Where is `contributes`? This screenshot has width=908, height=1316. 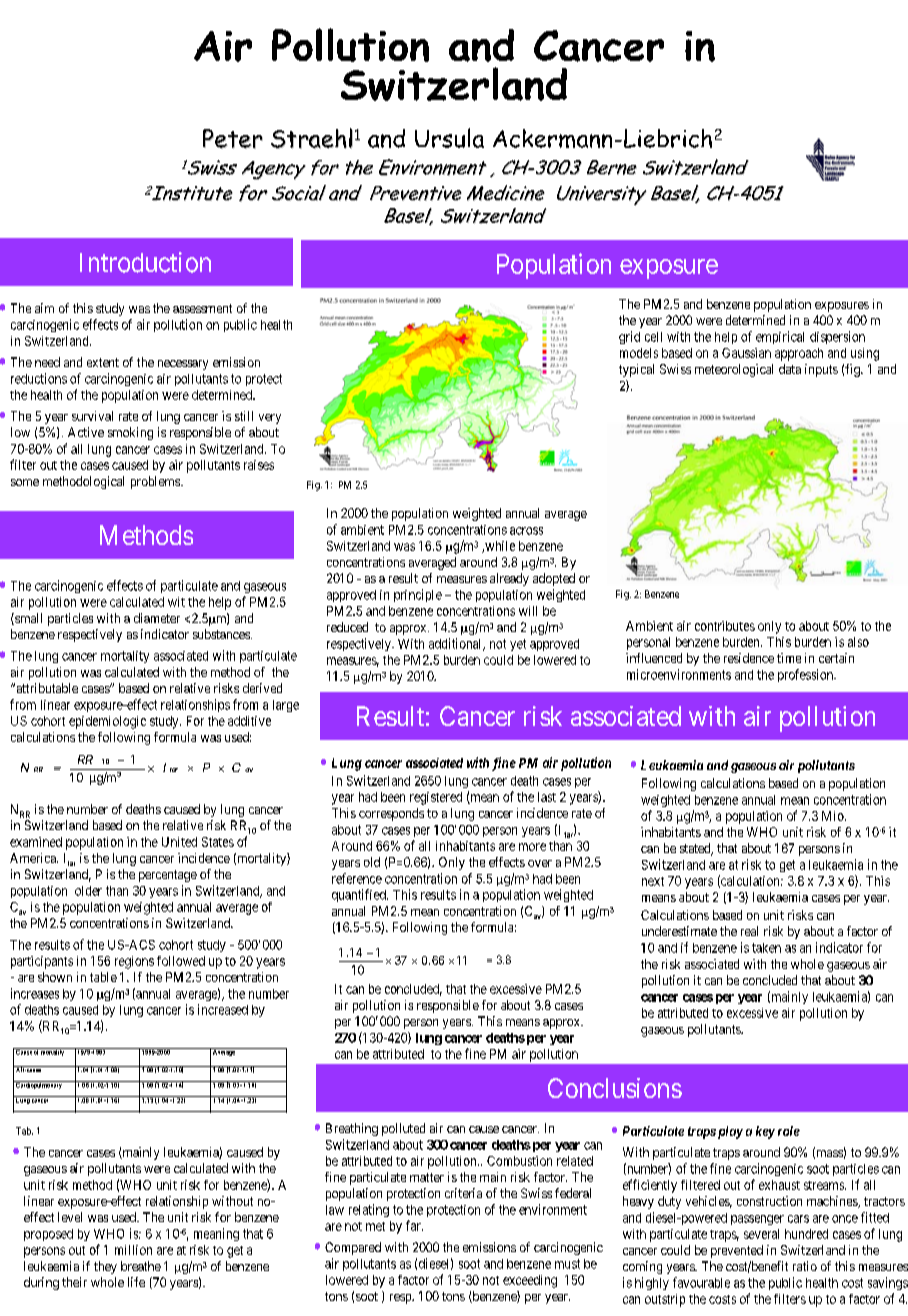 contributes is located at coordinates (725, 626).
